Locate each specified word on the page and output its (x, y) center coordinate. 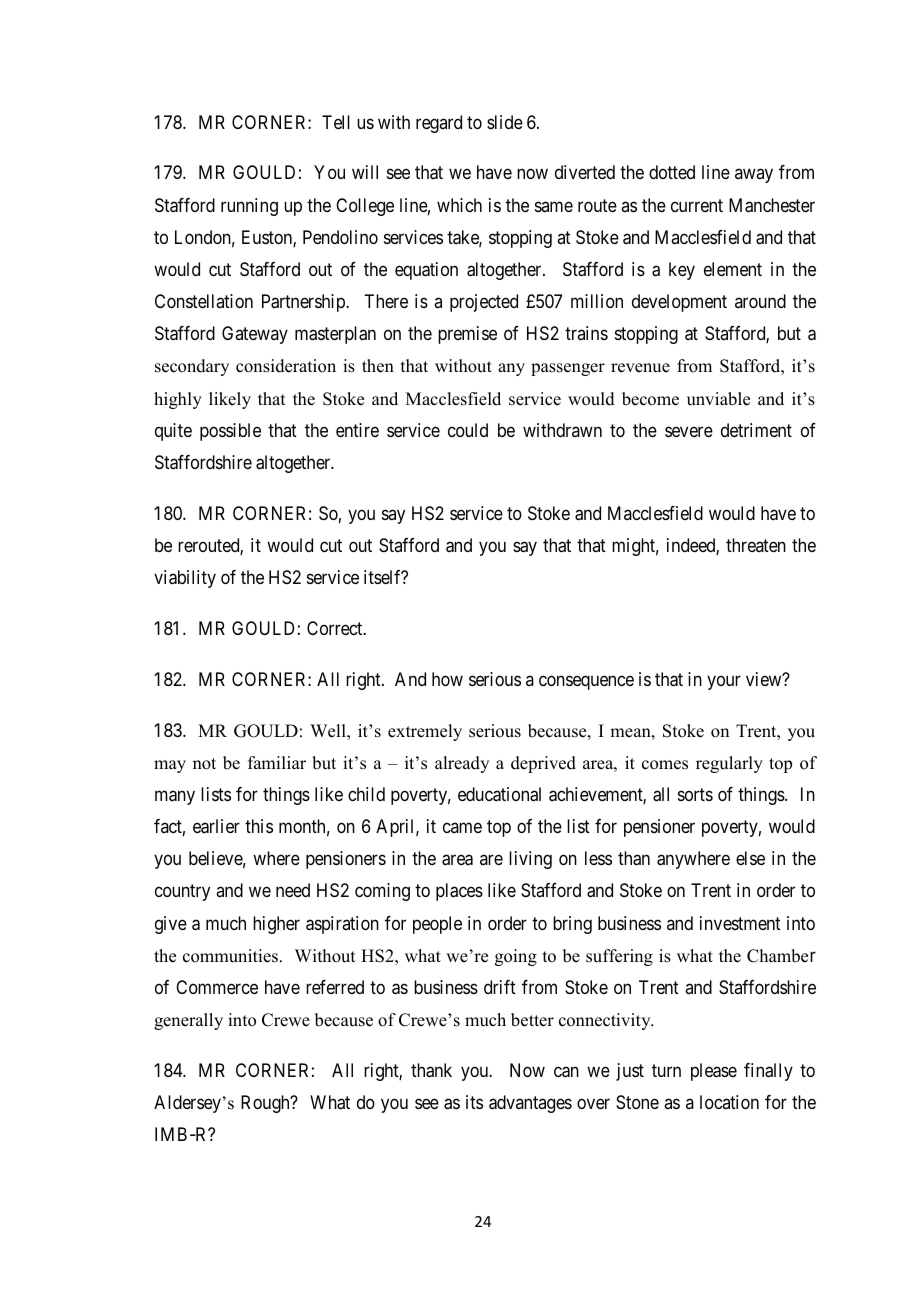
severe (689, 431)
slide (505, 122)
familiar (277, 762)
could (468, 430)
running (249, 207)
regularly (729, 764)
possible (230, 432)
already (462, 764)
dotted (672, 172)
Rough (266, 1104)
